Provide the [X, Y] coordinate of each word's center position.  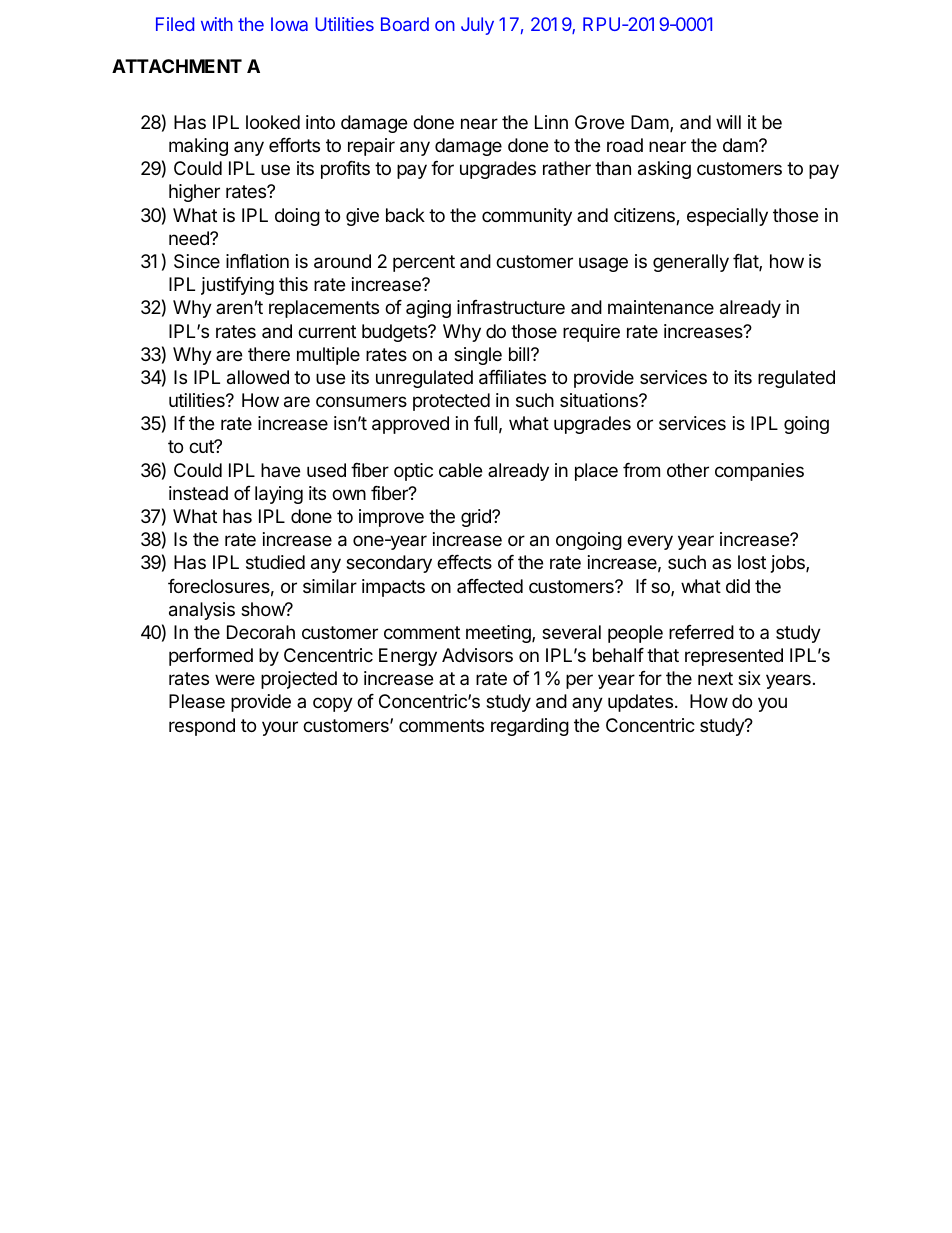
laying [279, 495]
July [477, 26]
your [280, 728]
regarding [530, 727]
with [217, 24]
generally [691, 263]
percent [424, 263]
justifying [237, 286]
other [688, 470]
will [728, 122]
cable [460, 470]
